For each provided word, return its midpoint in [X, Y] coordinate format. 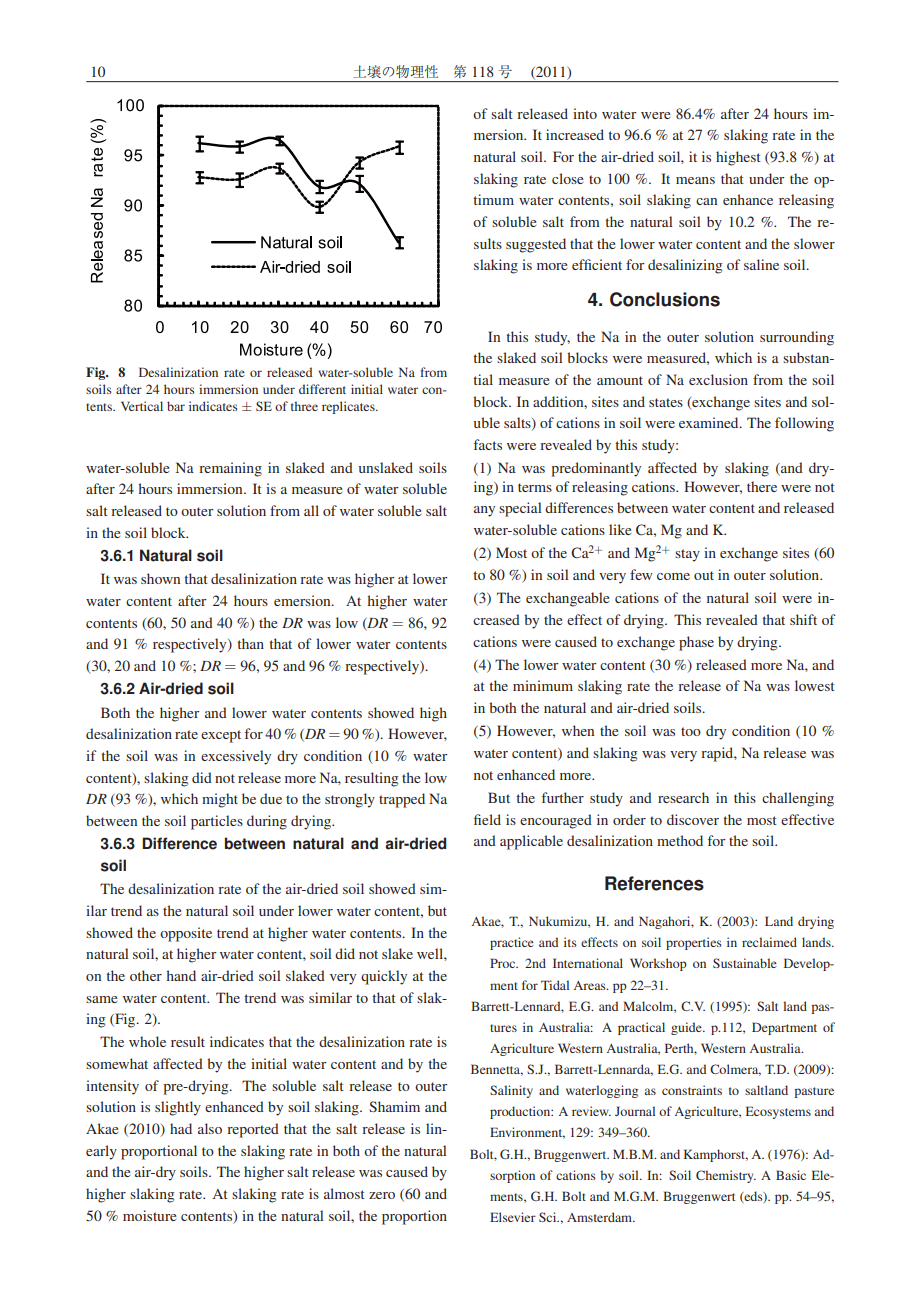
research [683, 797]
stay [687, 555]
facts [488, 444]
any [484, 511]
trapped [402, 800]
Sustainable [745, 963]
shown [160, 578]
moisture [149, 1215]
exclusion [718, 379]
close [567, 178]
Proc [504, 963]
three [304, 406]
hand [181, 975]
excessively [236, 757]
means [695, 180]
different [322, 389]
